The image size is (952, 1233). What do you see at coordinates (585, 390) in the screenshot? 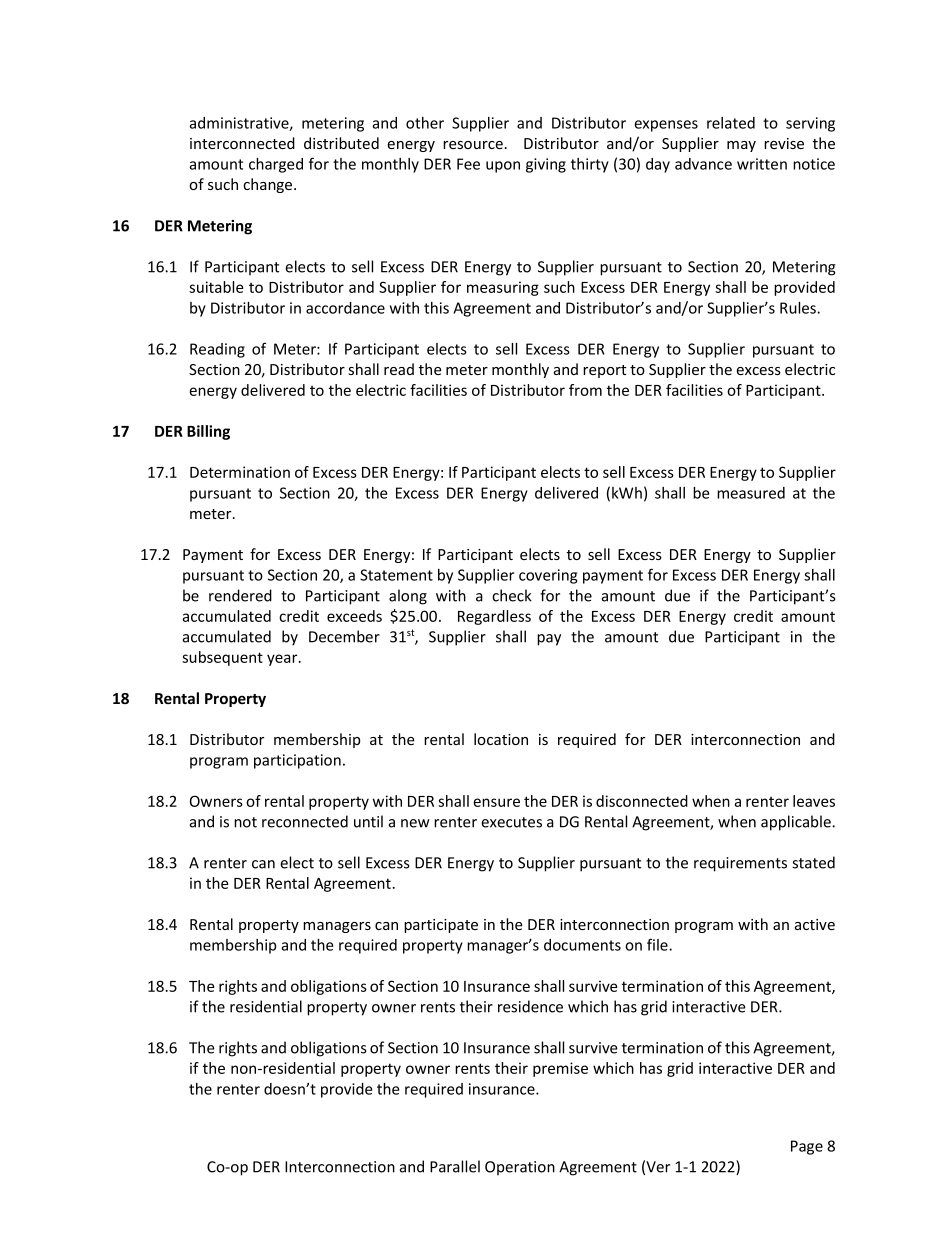
I see `from` at bounding box center [585, 390].
